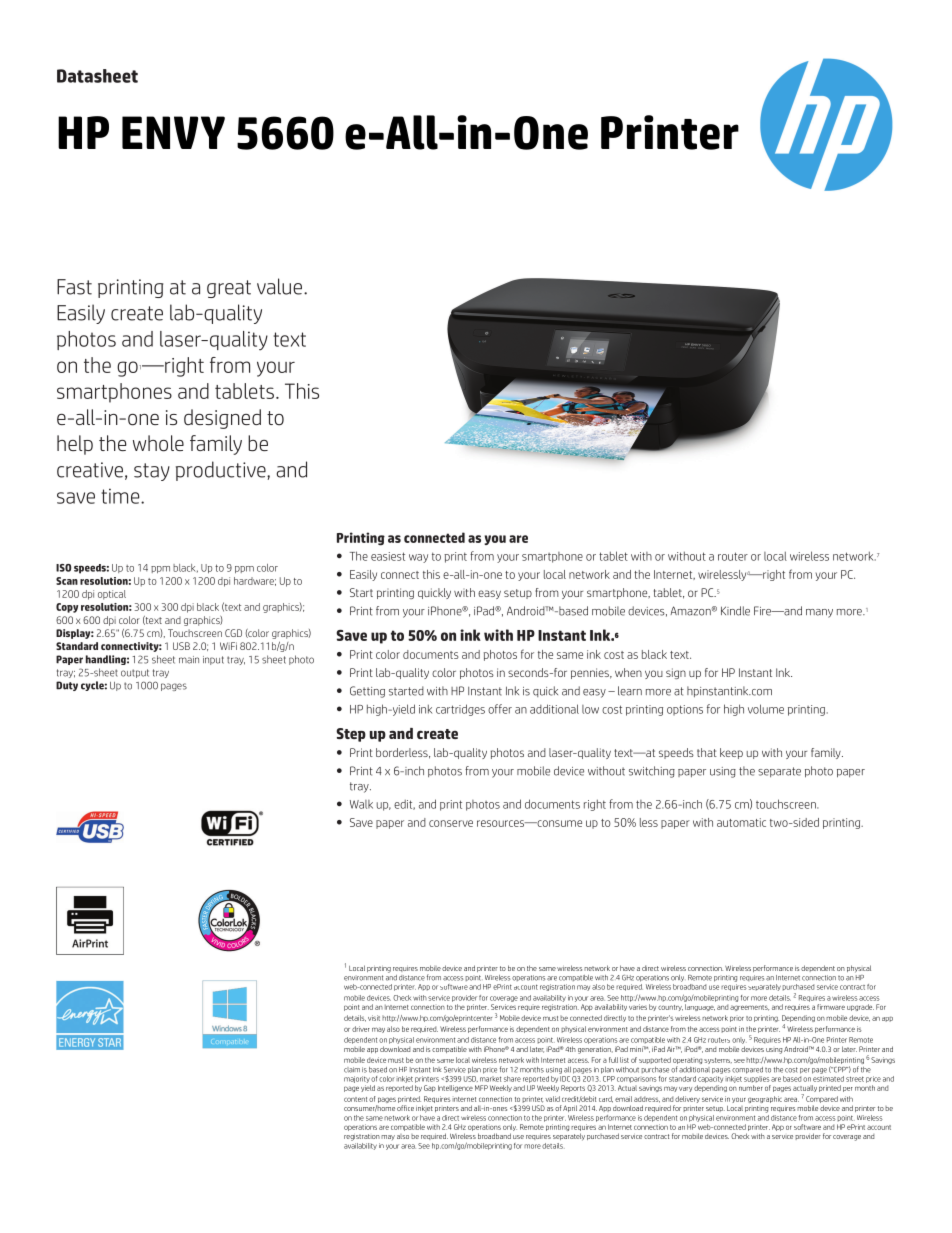 Image resolution: width=952 pixels, height=1233 pixels. I want to click on Kindle, so click(735, 611).
